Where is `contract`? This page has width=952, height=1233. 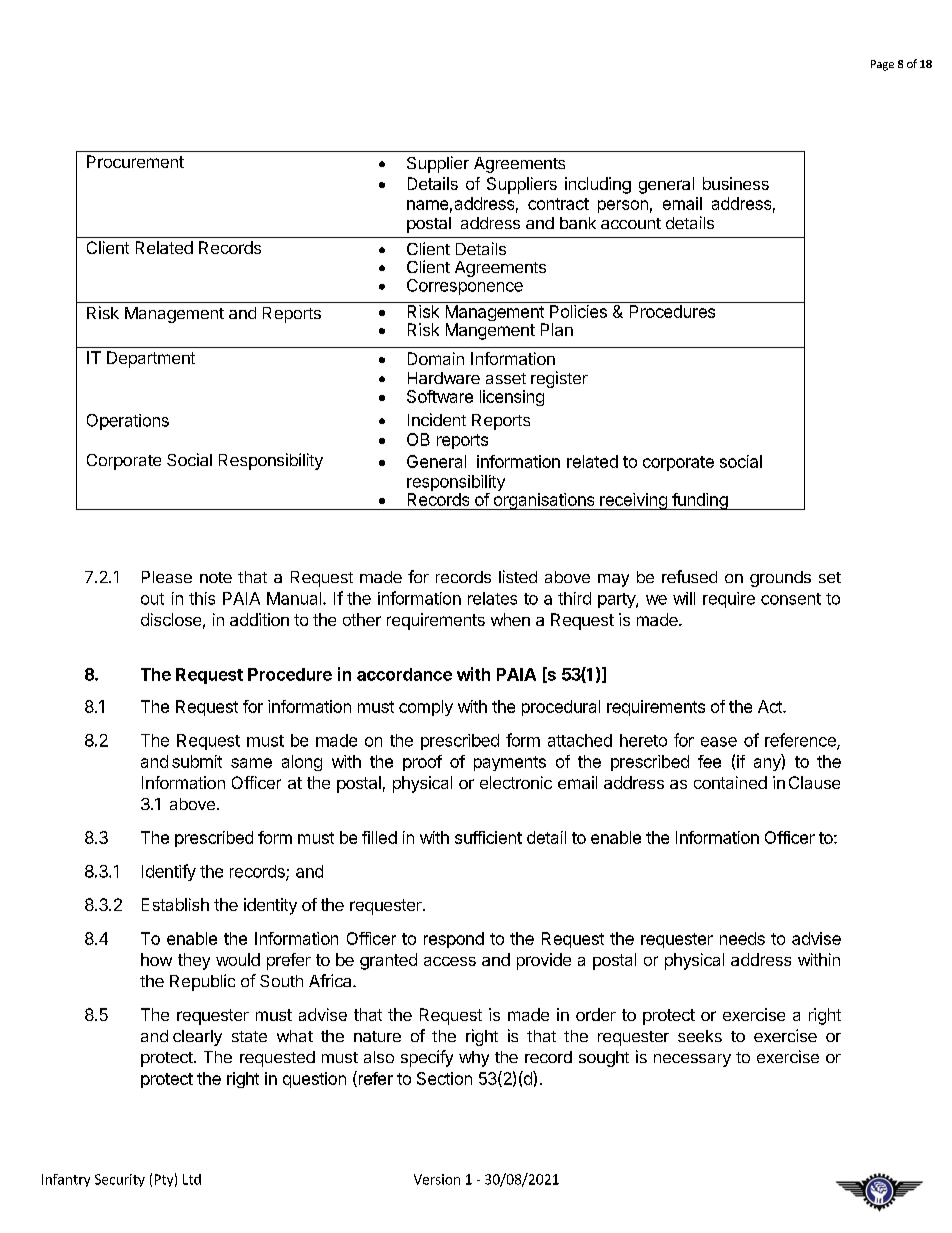 contract is located at coordinates (558, 204).
